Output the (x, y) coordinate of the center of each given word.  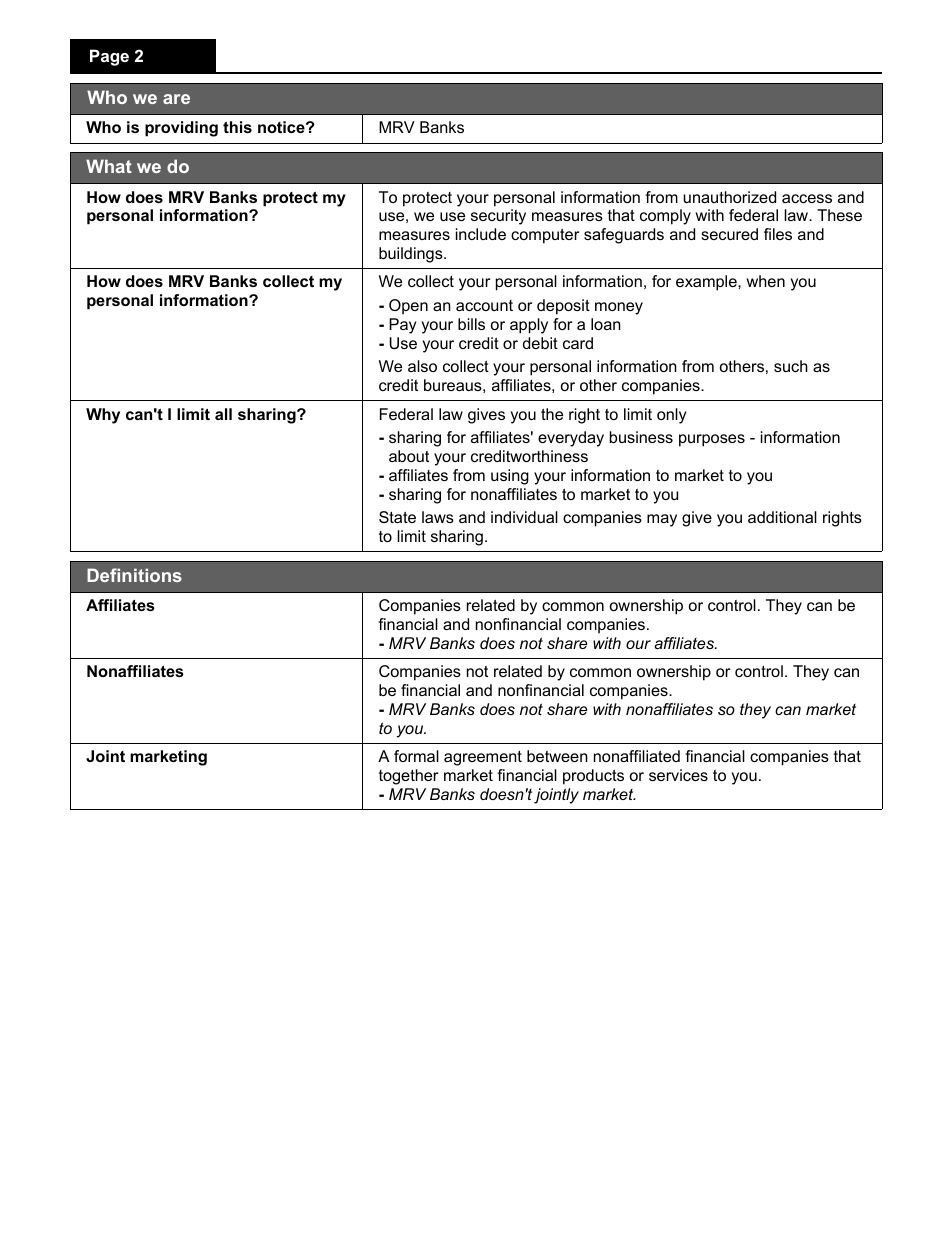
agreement (483, 758)
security (498, 217)
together (408, 777)
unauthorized (729, 197)
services (678, 775)
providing (181, 129)
